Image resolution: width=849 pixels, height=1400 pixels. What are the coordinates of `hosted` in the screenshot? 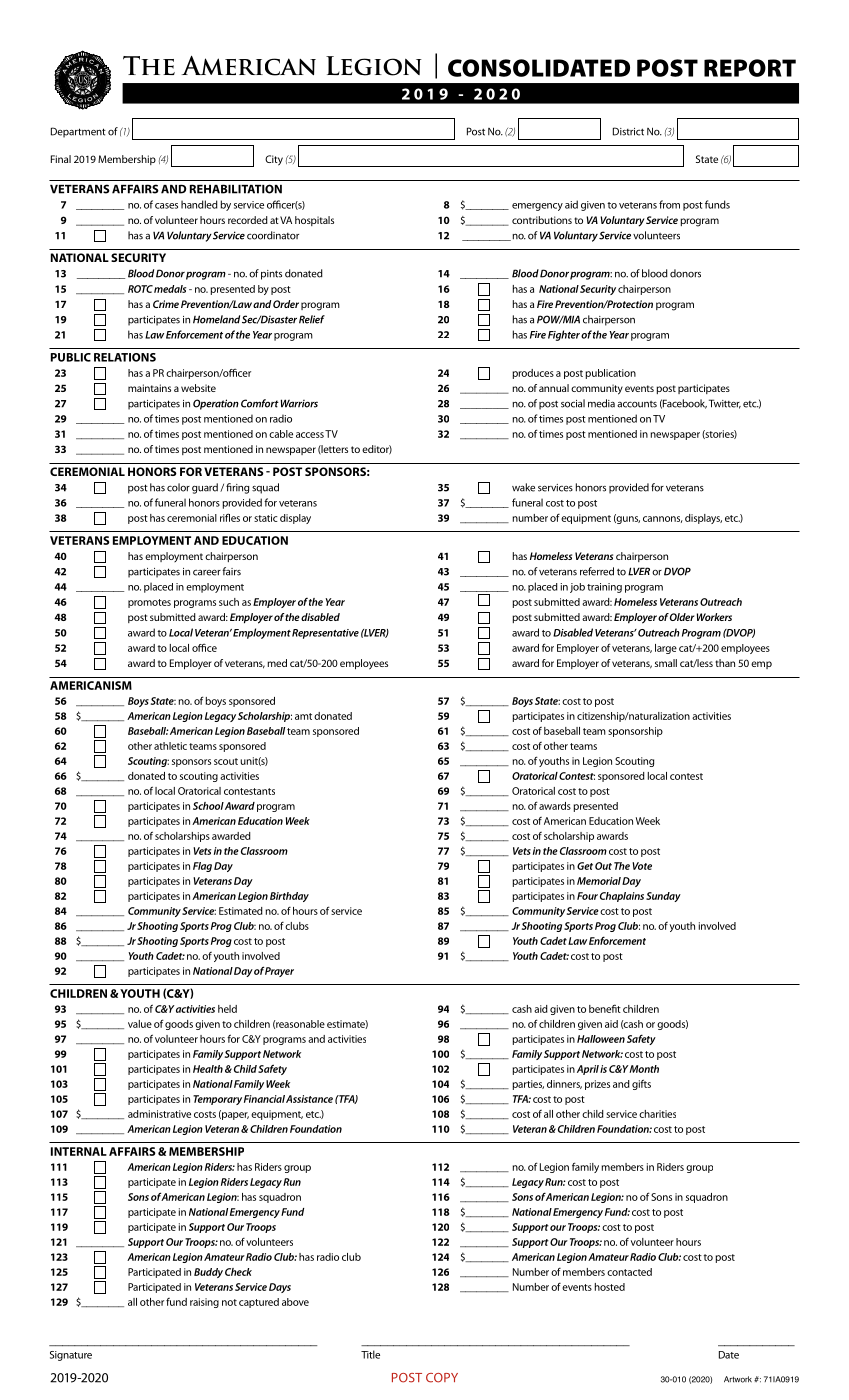 It's located at (610, 1287).
